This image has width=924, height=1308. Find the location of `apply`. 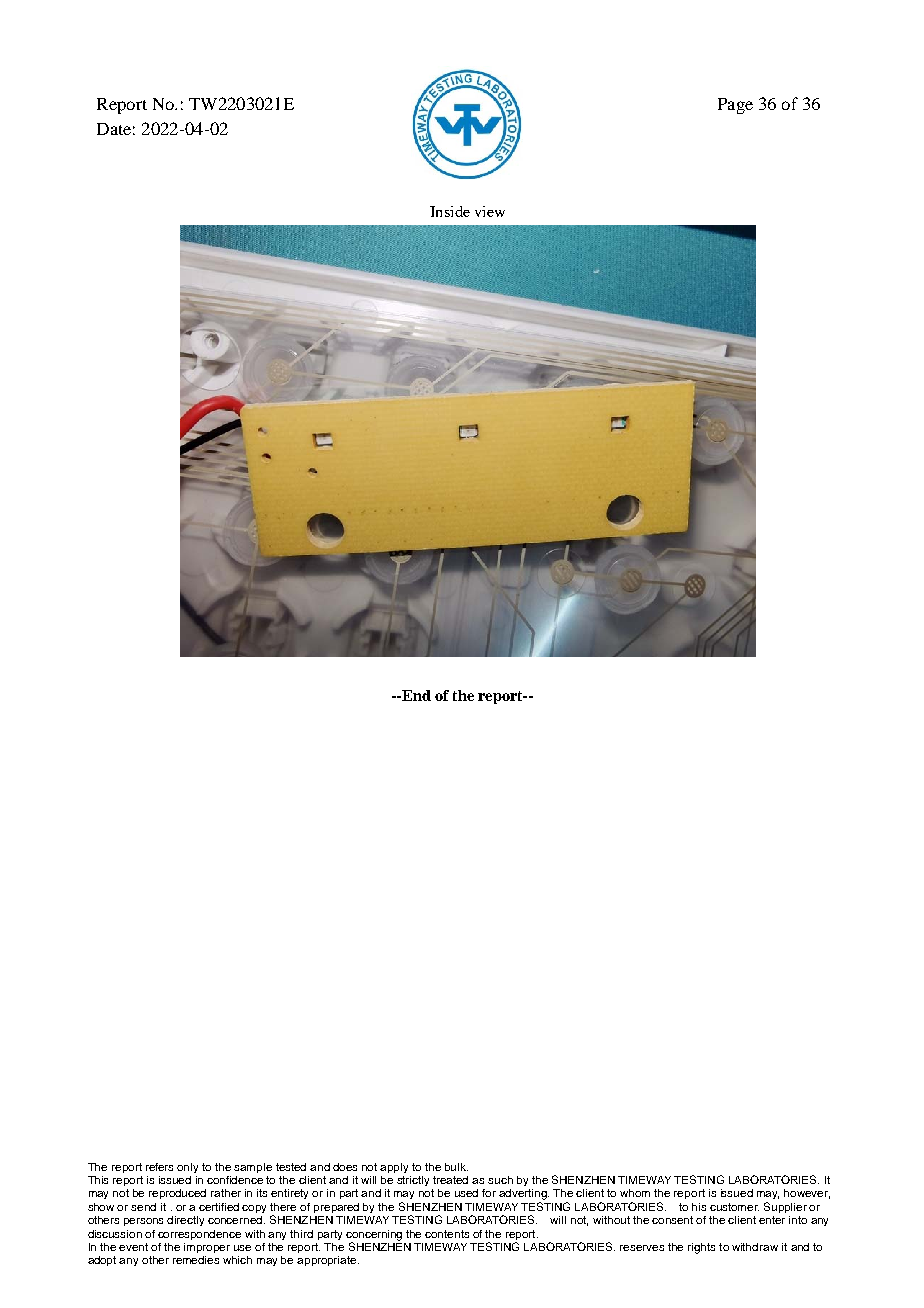

apply is located at coordinates (394, 1168).
